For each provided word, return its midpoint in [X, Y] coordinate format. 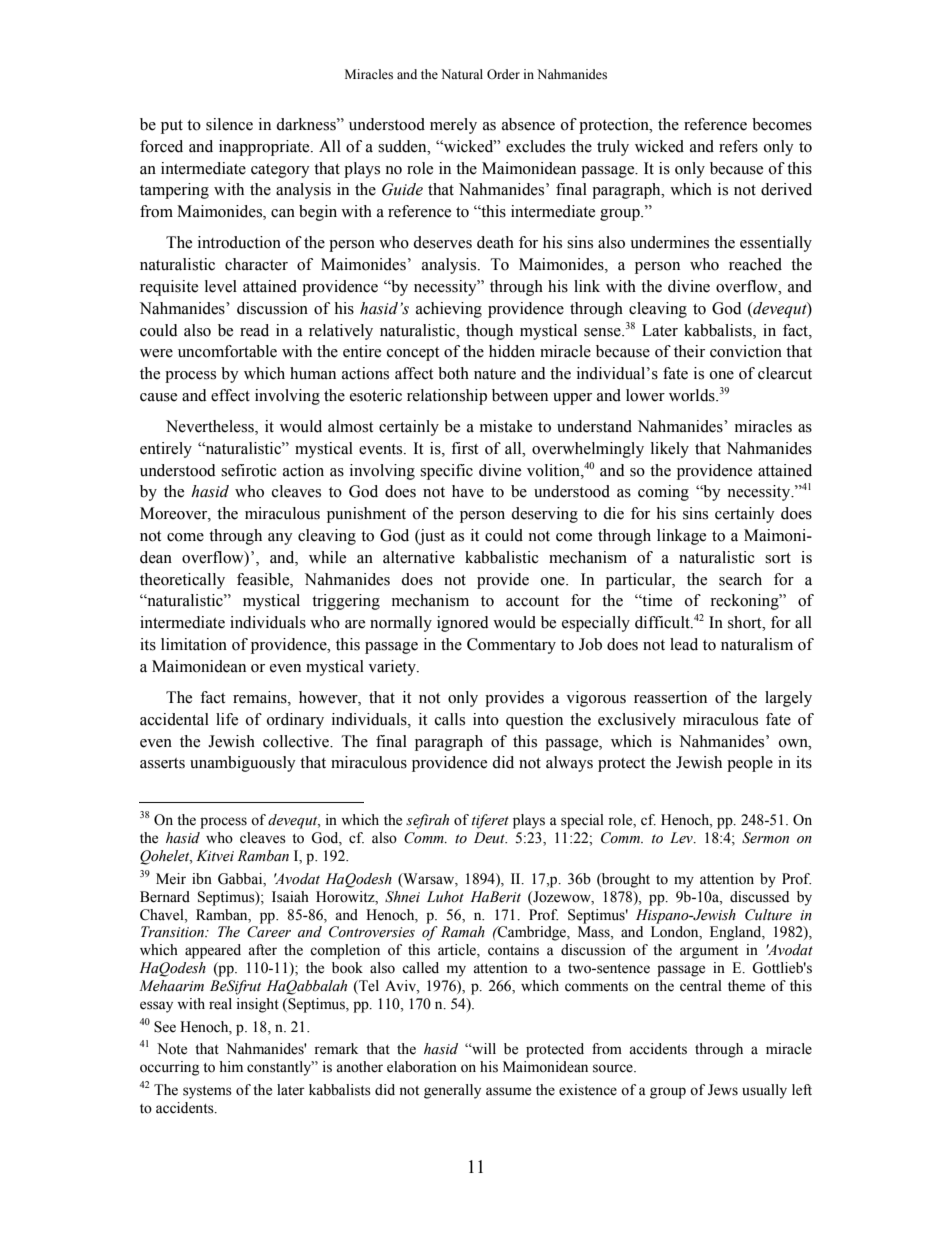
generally [452, 1091]
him [231, 1066]
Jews [723, 1090]
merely [453, 126]
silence [229, 124]
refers [738, 146]
